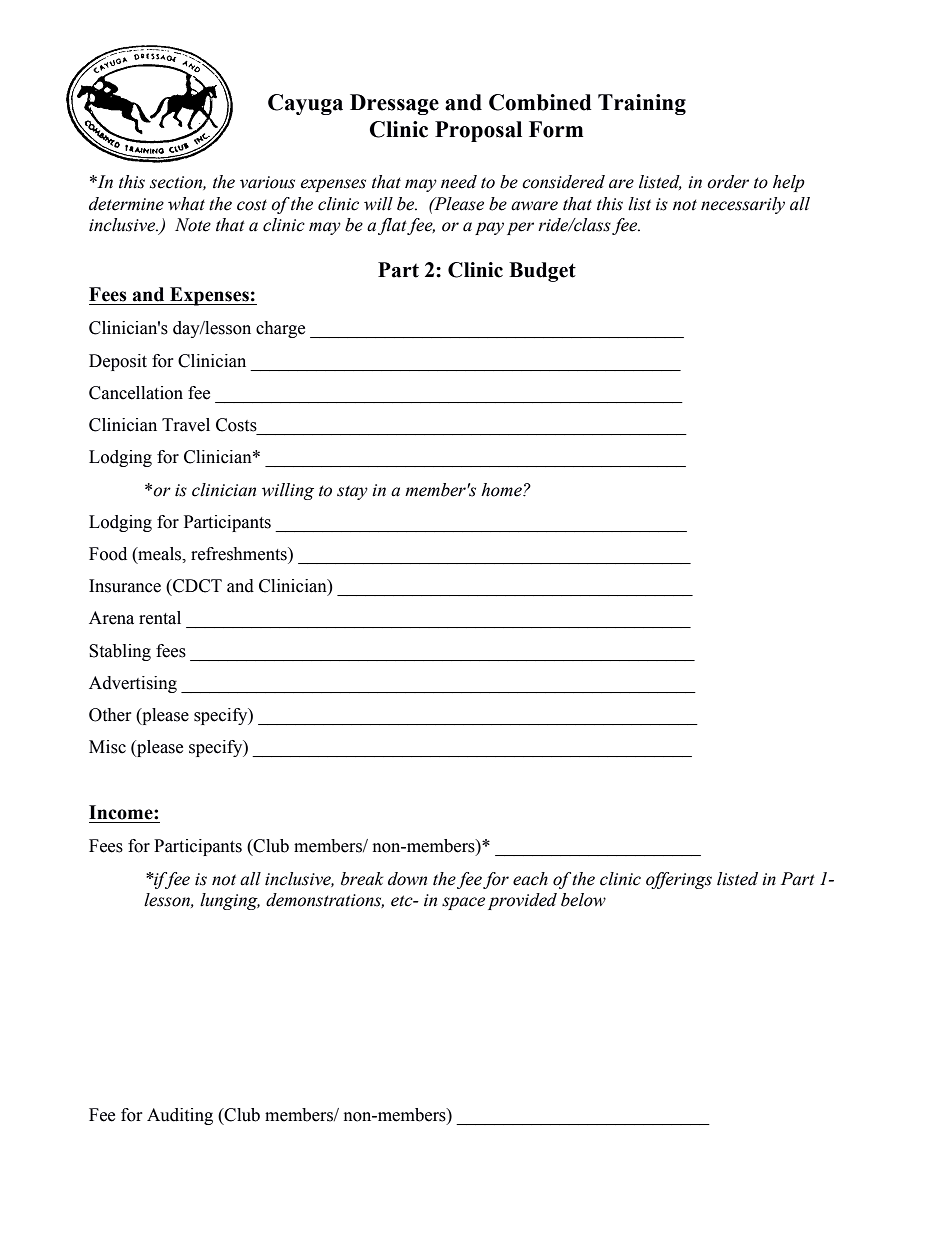 Image resolution: width=952 pixels, height=1233 pixels. I want to click on Travel, so click(186, 425).
